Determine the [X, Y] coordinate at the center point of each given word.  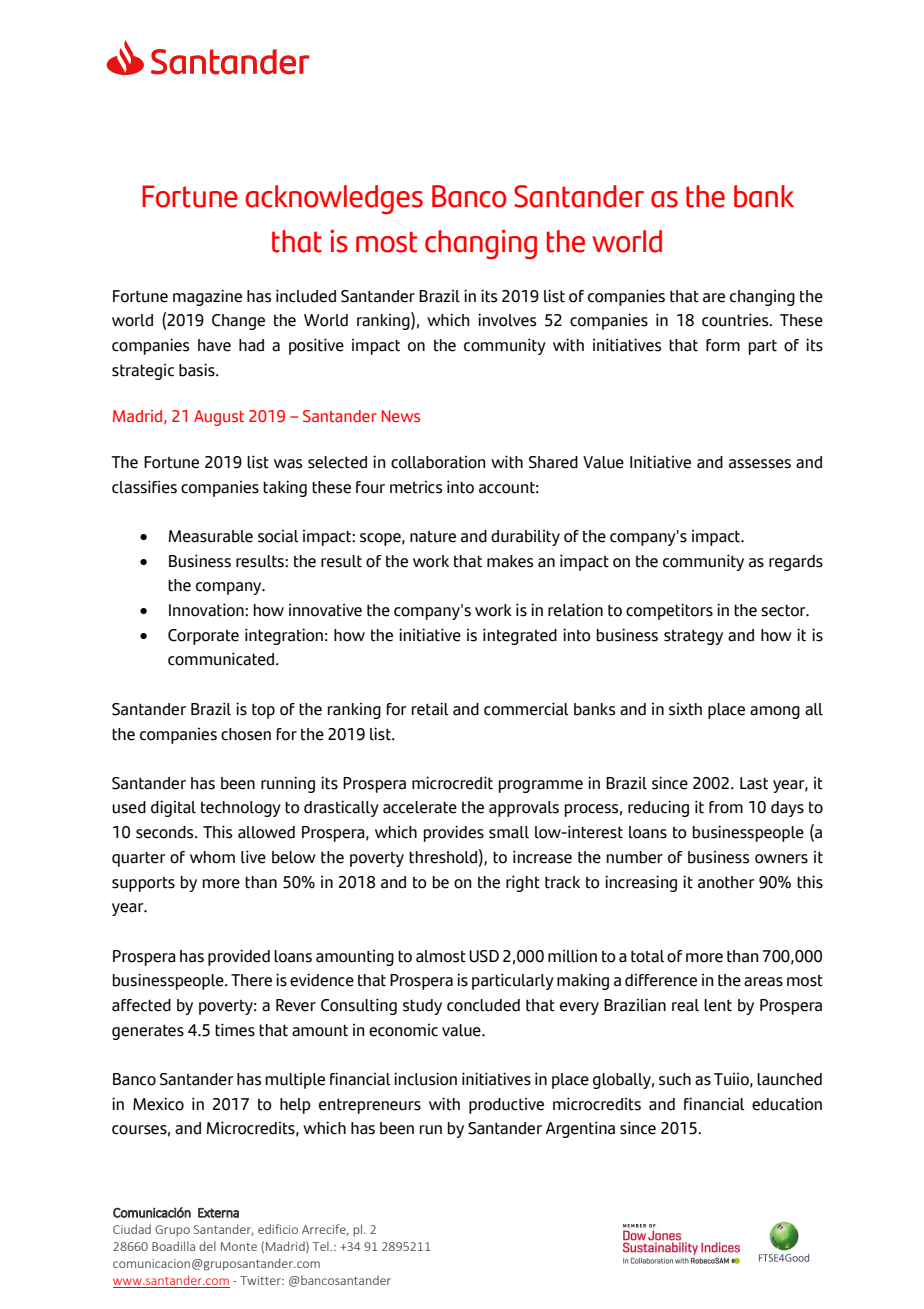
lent [718, 1005]
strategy [693, 637]
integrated [520, 636]
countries [736, 320]
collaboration [438, 462]
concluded [483, 1005]
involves [507, 320]
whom [212, 857]
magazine [207, 297]
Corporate [203, 637]
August [219, 418]
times [235, 1030]
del [207, 1246]
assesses [760, 464]
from [726, 807]
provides [454, 833]
